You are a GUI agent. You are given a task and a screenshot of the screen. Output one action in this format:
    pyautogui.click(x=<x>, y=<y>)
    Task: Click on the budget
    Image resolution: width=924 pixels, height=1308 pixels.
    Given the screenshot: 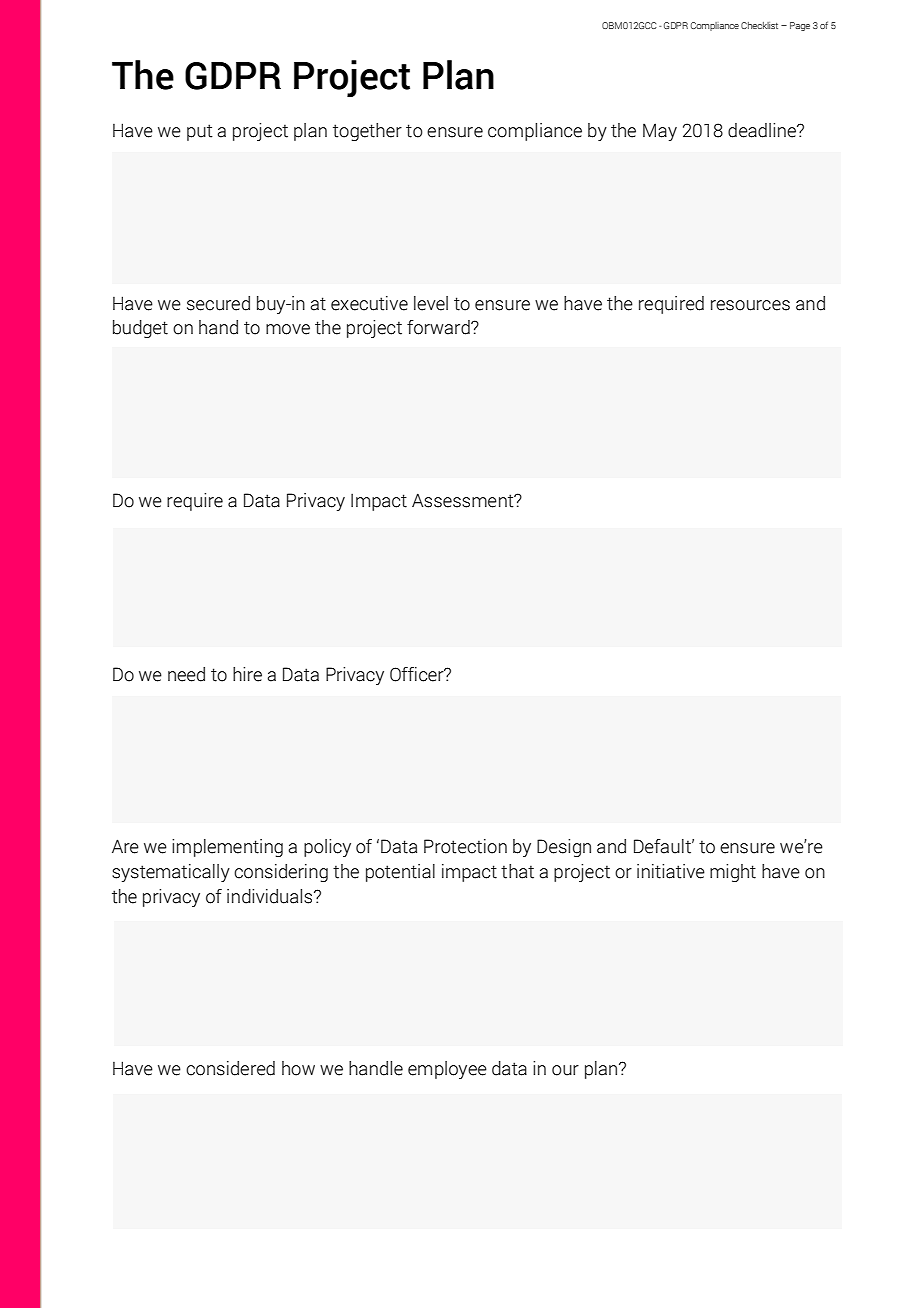 What is the action you would take?
    pyautogui.click(x=140, y=329)
